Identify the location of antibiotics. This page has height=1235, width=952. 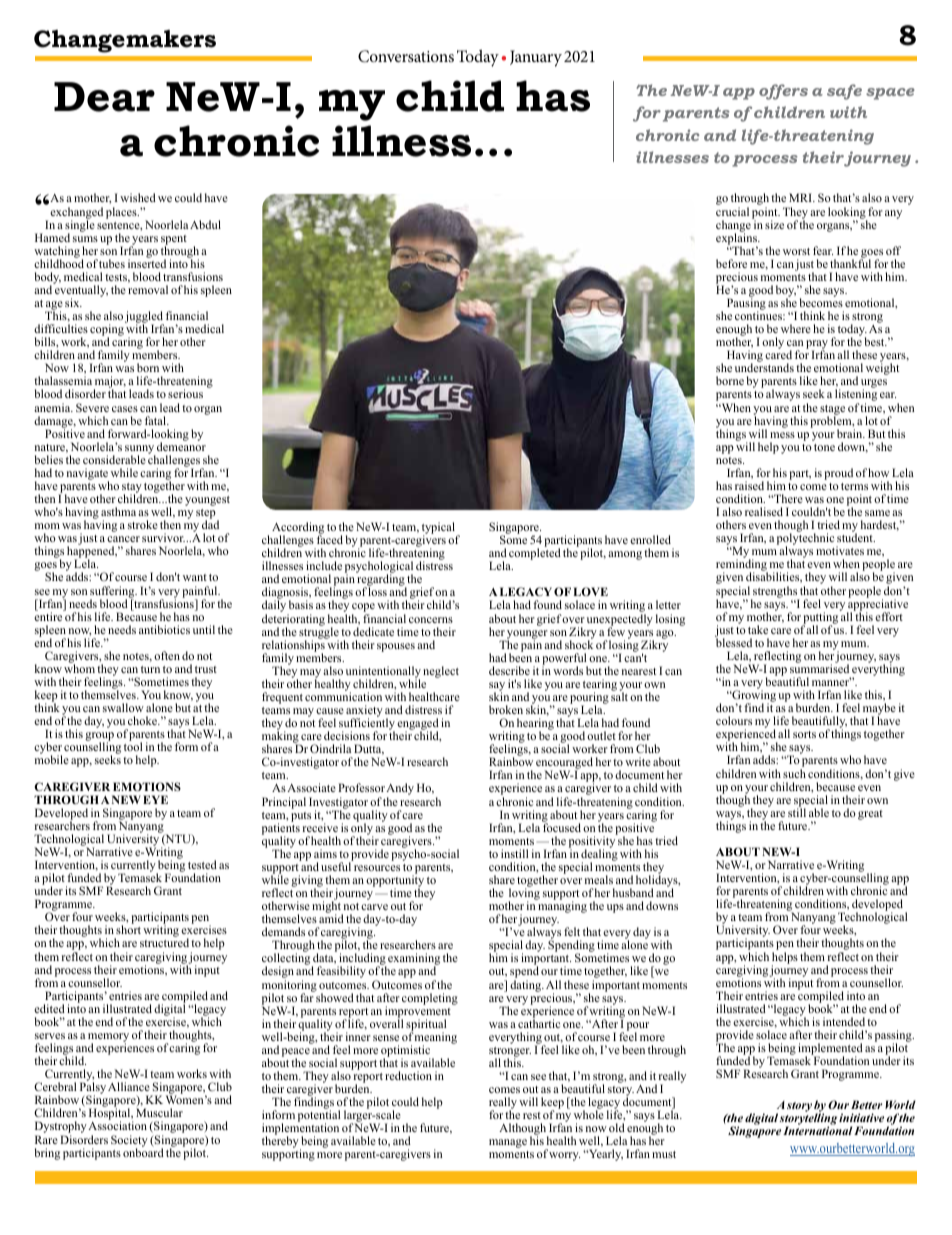
(164, 629).
